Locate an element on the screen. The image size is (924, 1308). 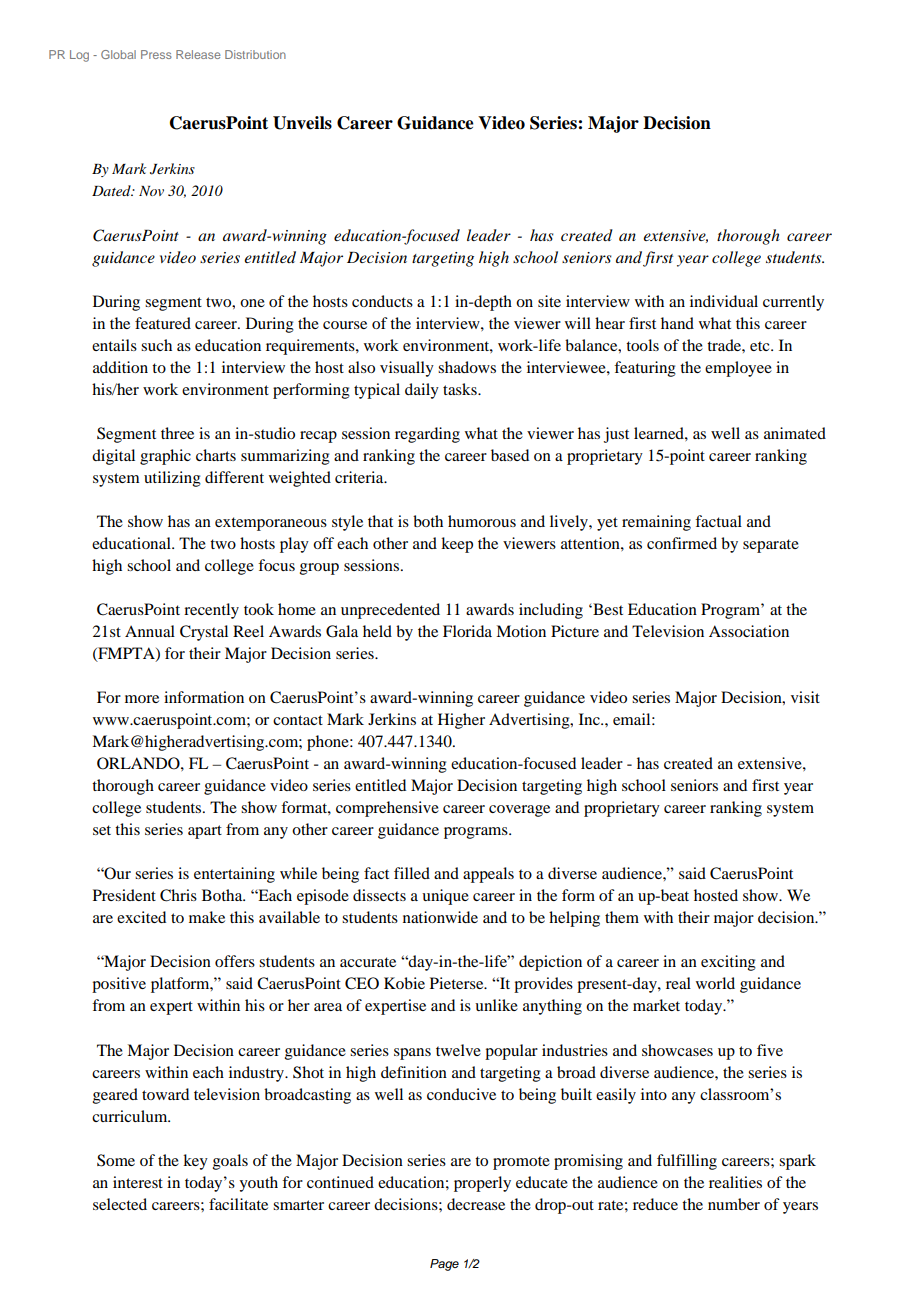
Press is located at coordinates (156, 54).
